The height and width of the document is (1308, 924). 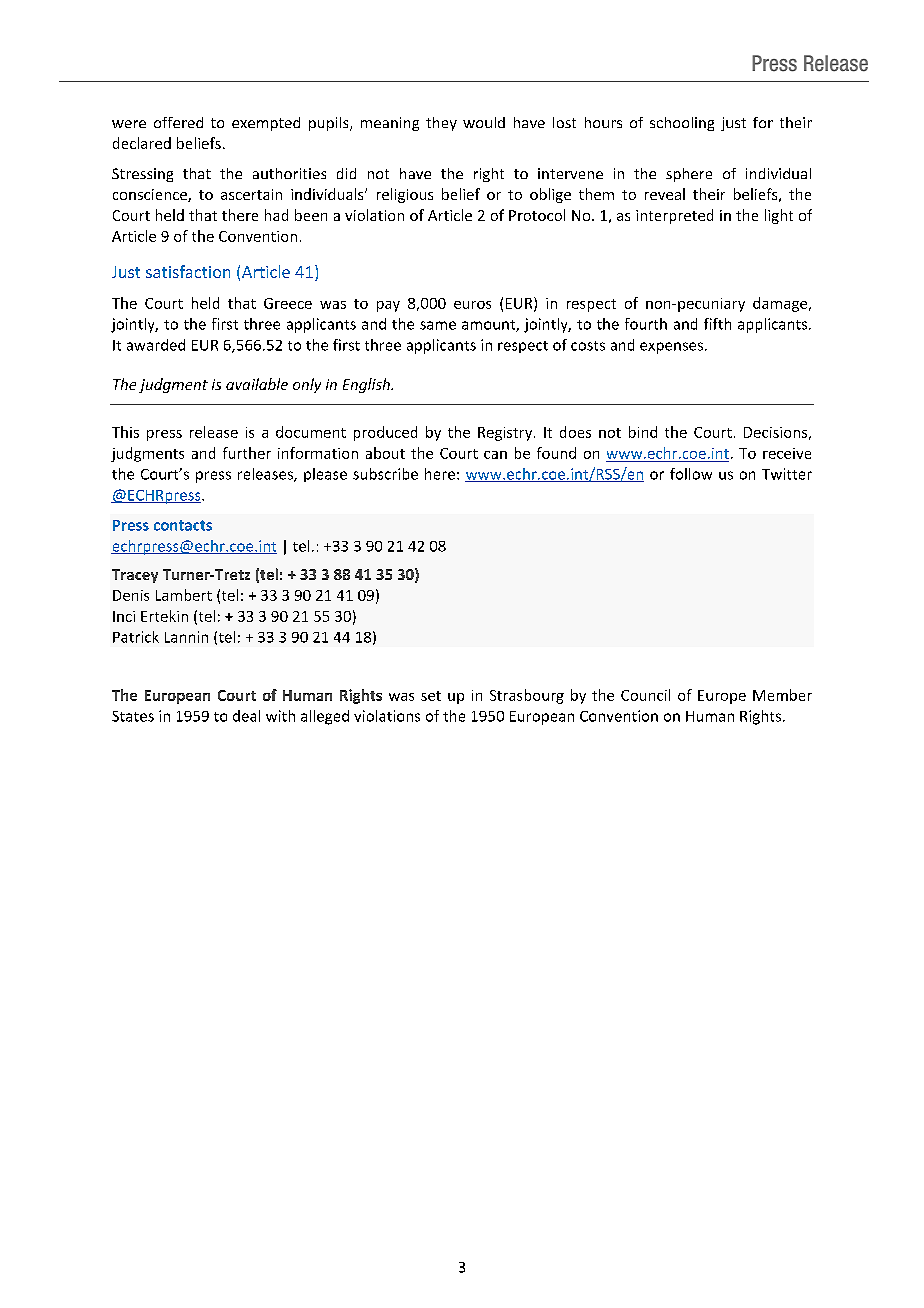 What do you see at coordinates (431, 696) in the document?
I see `set` at bounding box center [431, 696].
